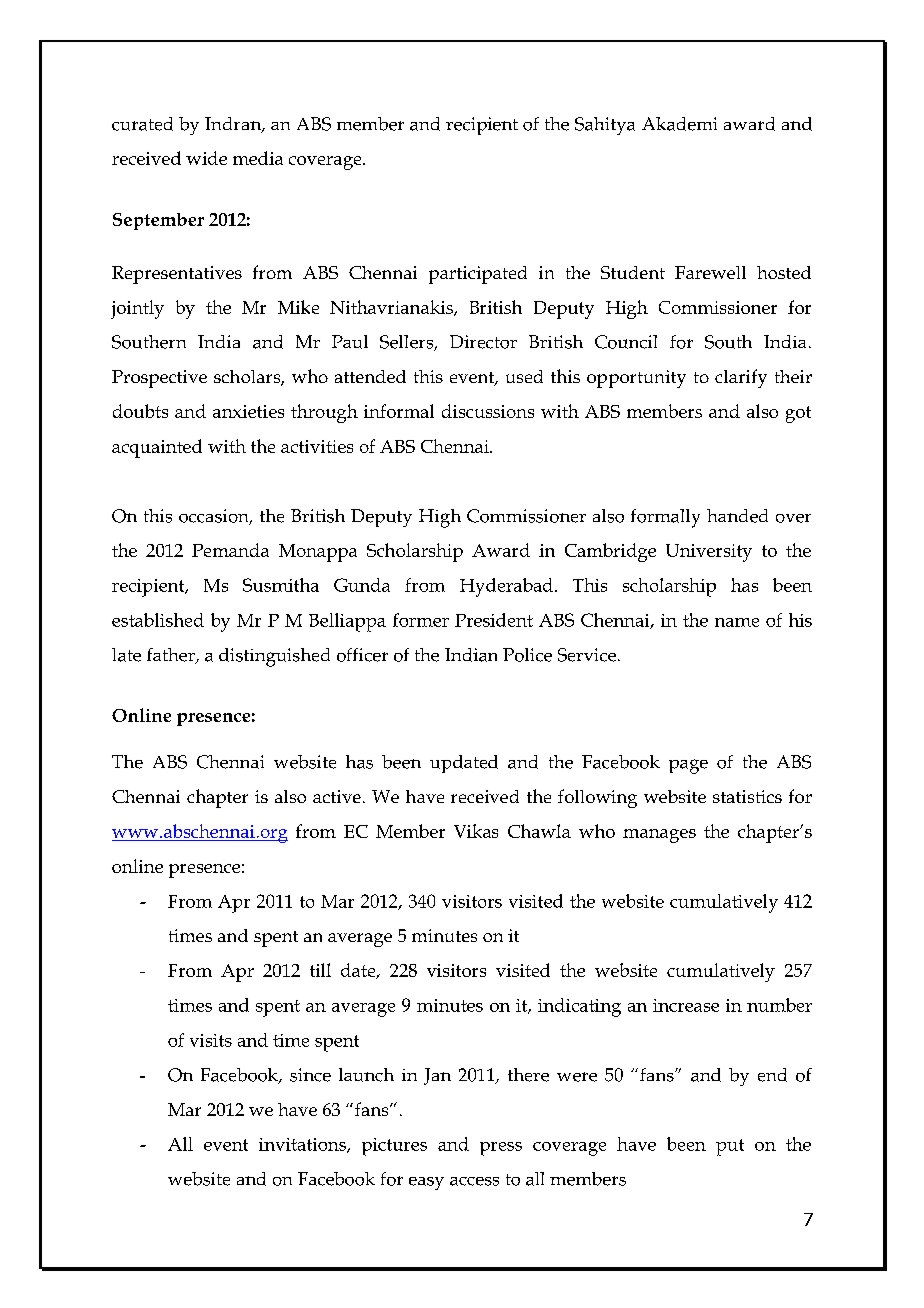 Image resolution: width=924 pixels, height=1308 pixels. I want to click on Farewell, so click(710, 272).
